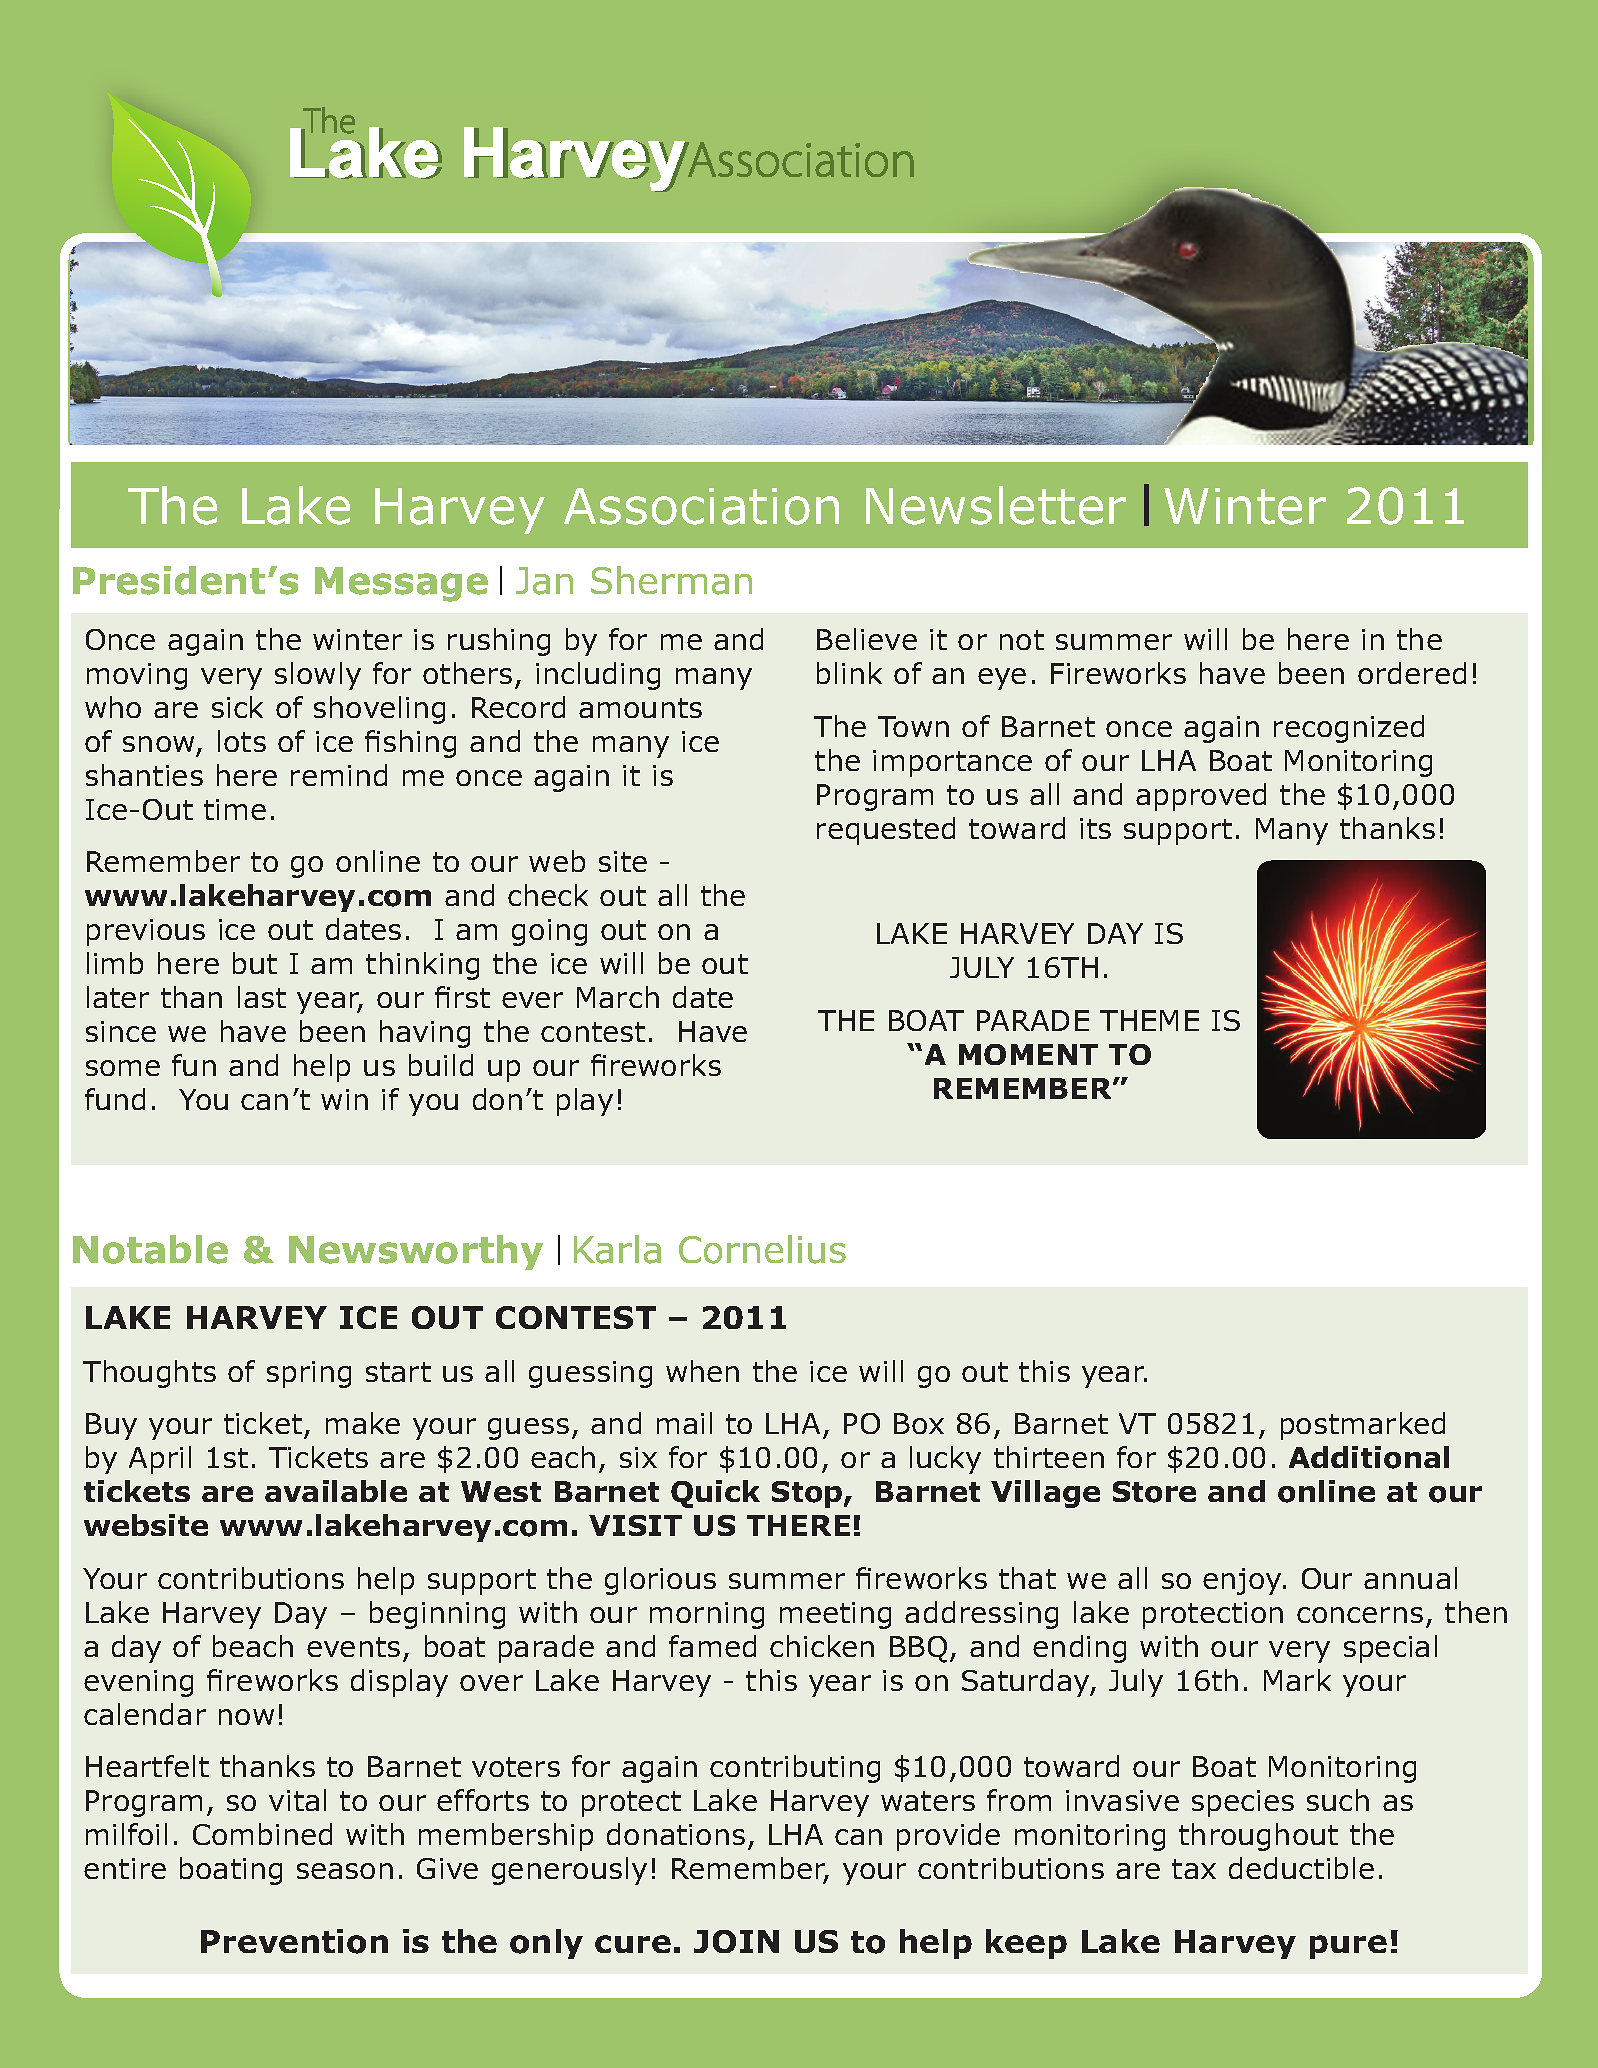 This image has height=2068, width=1598. What do you see at coordinates (401, 584) in the image?
I see `Message` at bounding box center [401, 584].
